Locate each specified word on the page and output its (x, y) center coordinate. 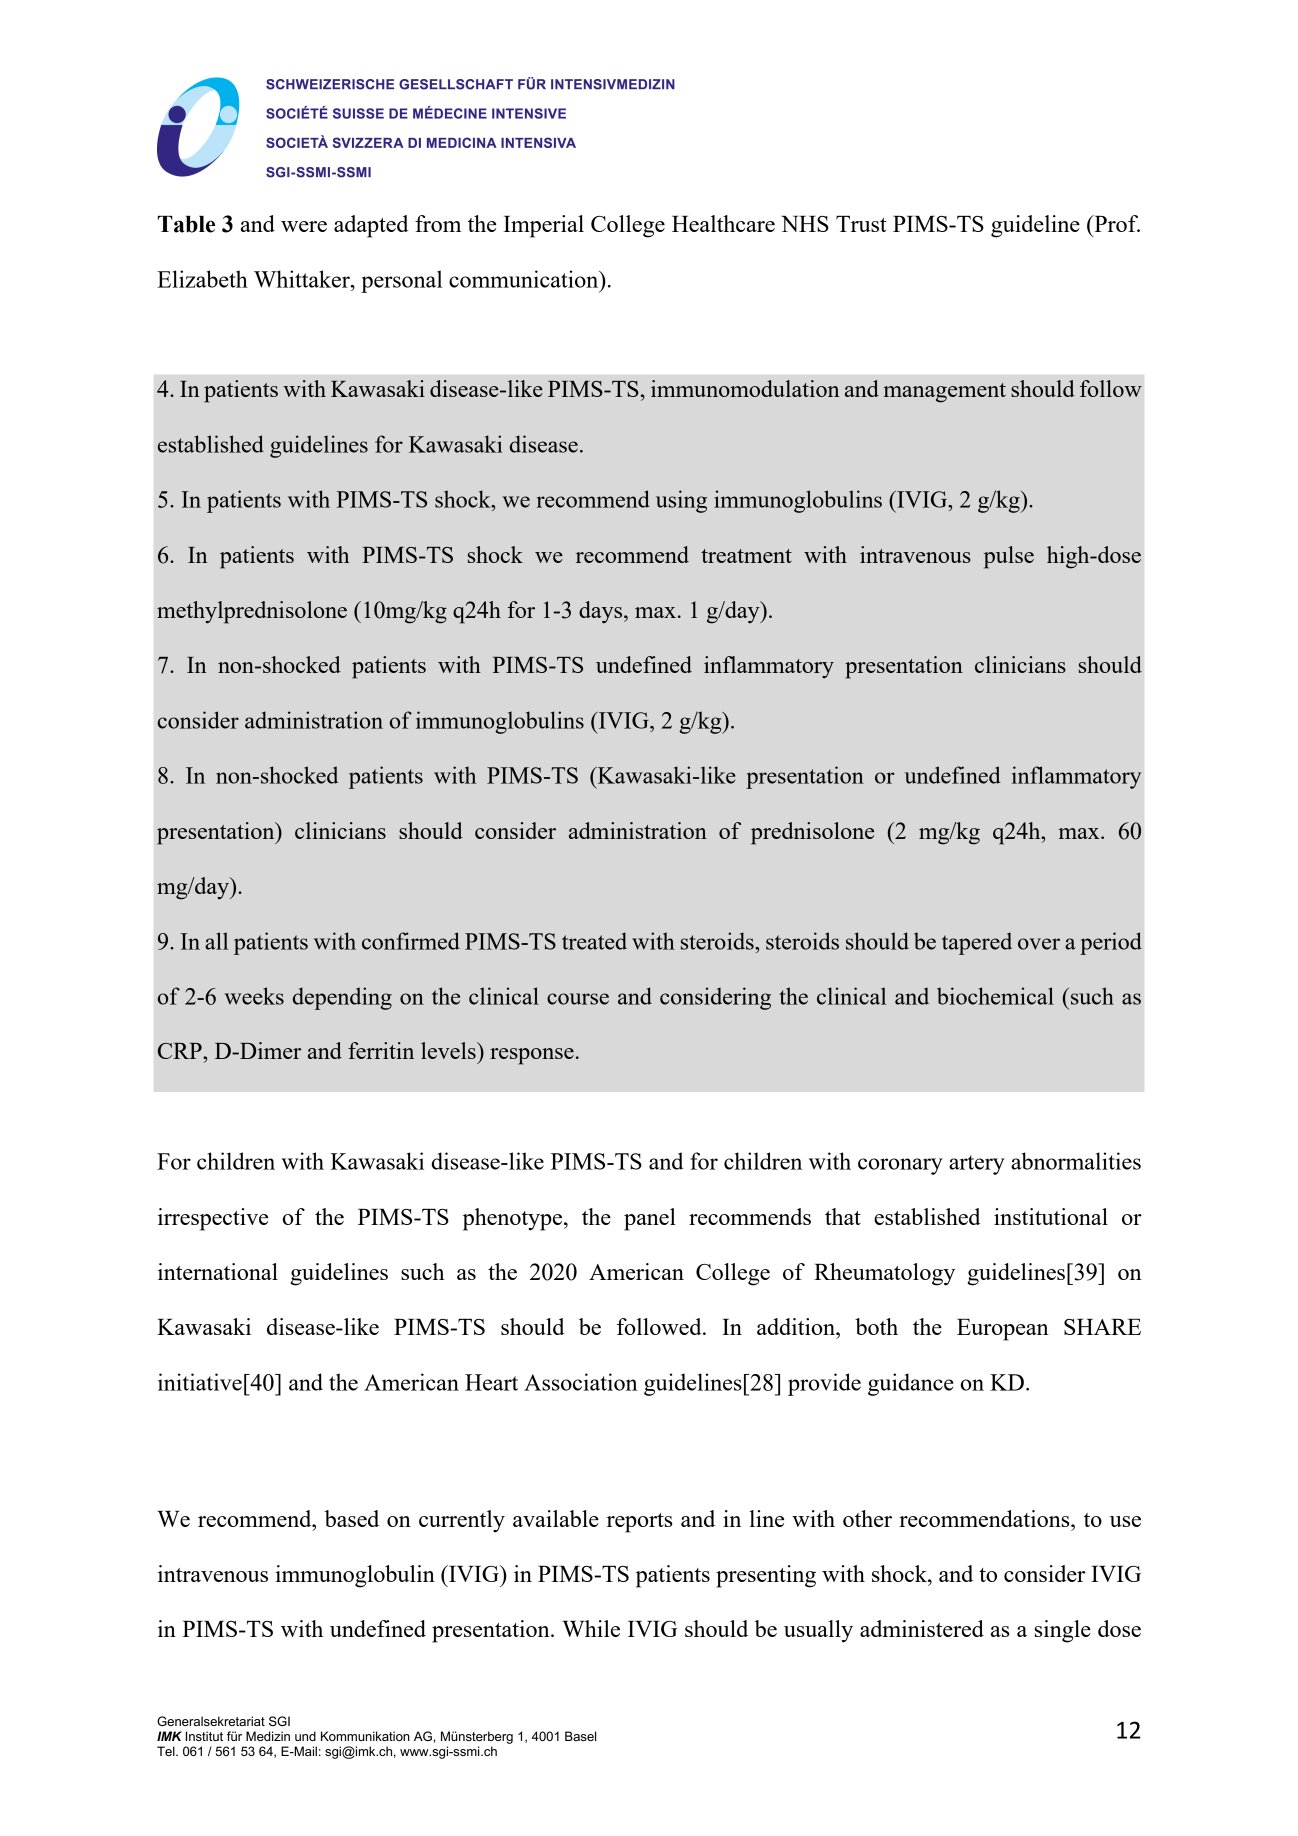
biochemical (995, 996)
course (578, 999)
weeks (254, 996)
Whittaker (303, 279)
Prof (1116, 223)
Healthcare (723, 223)
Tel (167, 1751)
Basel (580, 1736)
